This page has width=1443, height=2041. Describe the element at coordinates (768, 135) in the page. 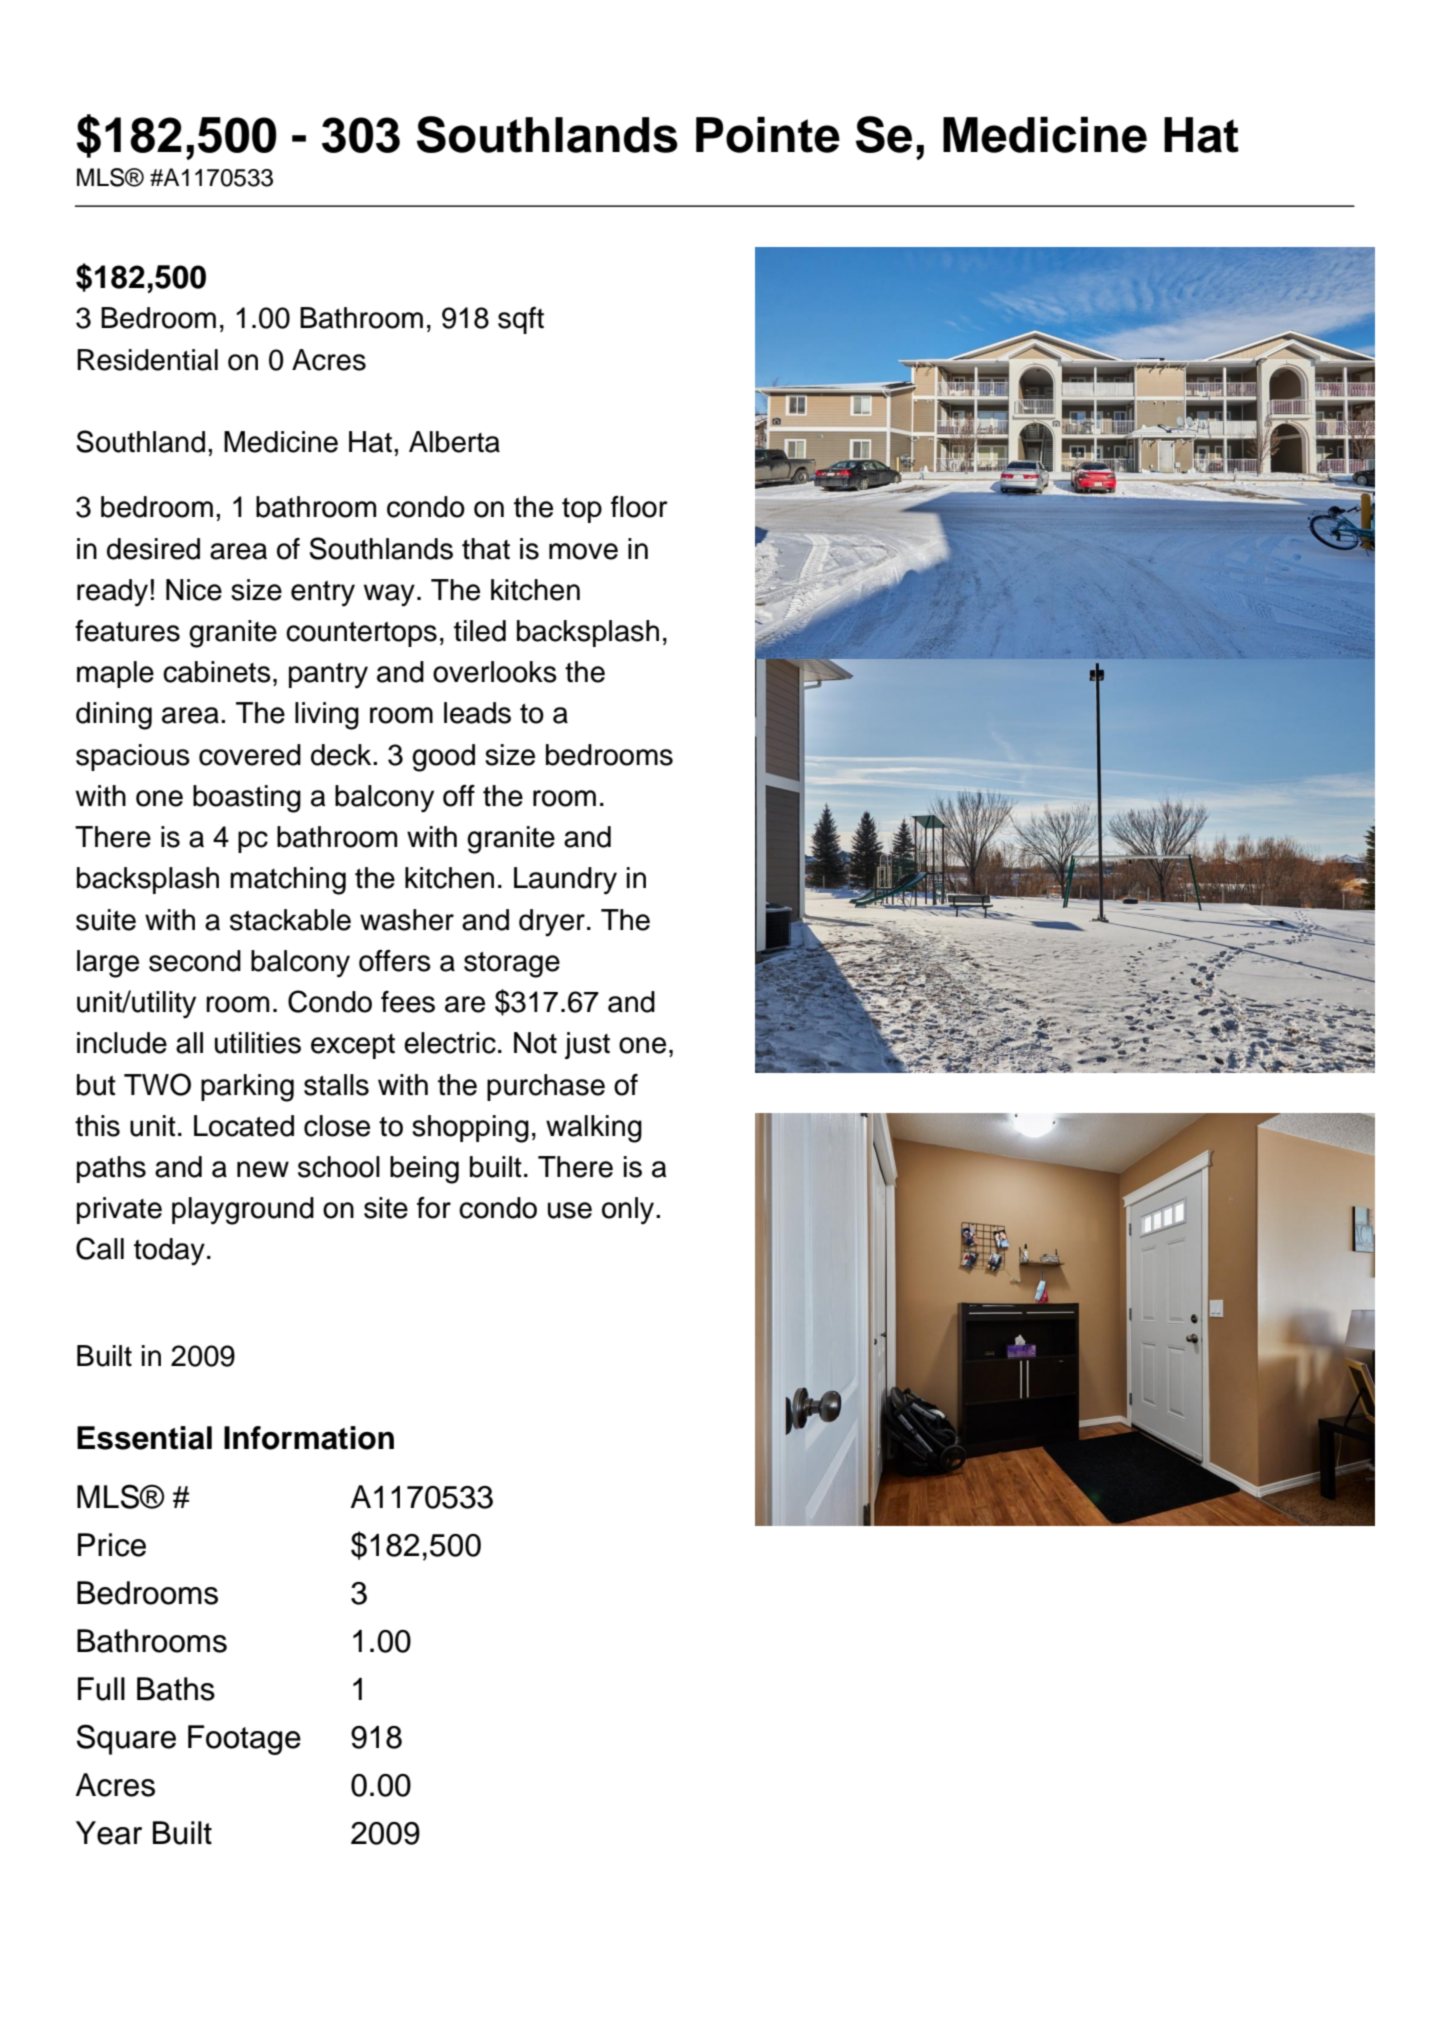

I see `Pointe` at that location.
